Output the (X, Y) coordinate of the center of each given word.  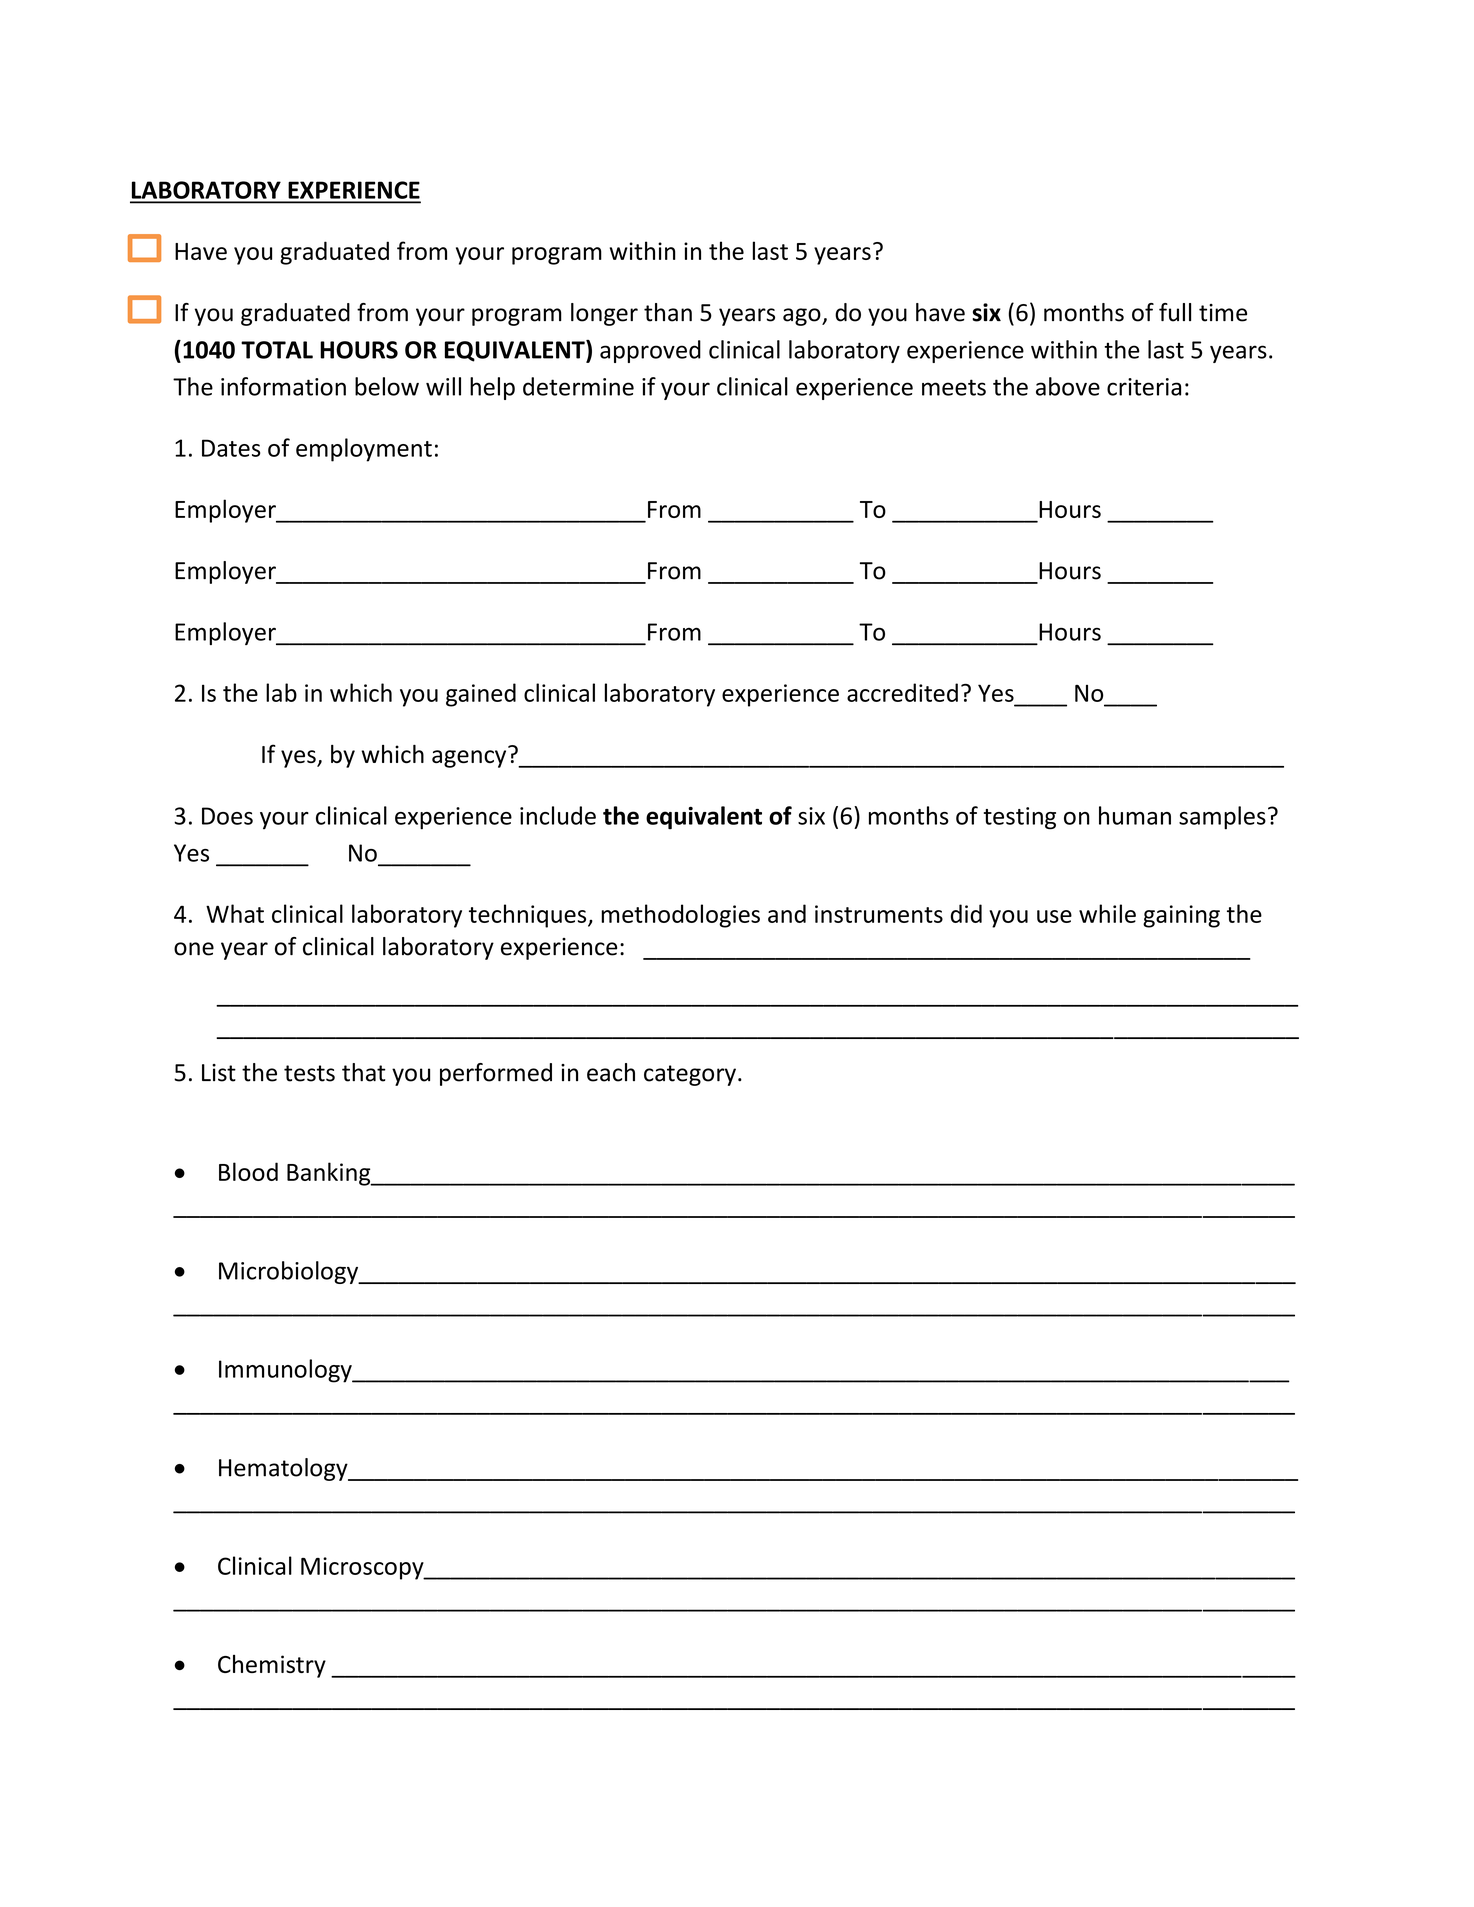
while (1107, 913)
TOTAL (277, 350)
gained (481, 695)
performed (496, 1074)
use (1054, 916)
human (1135, 815)
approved (650, 351)
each (611, 1072)
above (1068, 386)
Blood (248, 1171)
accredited (902, 692)
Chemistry (272, 1666)
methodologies (680, 916)
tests (309, 1073)
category (690, 1075)
